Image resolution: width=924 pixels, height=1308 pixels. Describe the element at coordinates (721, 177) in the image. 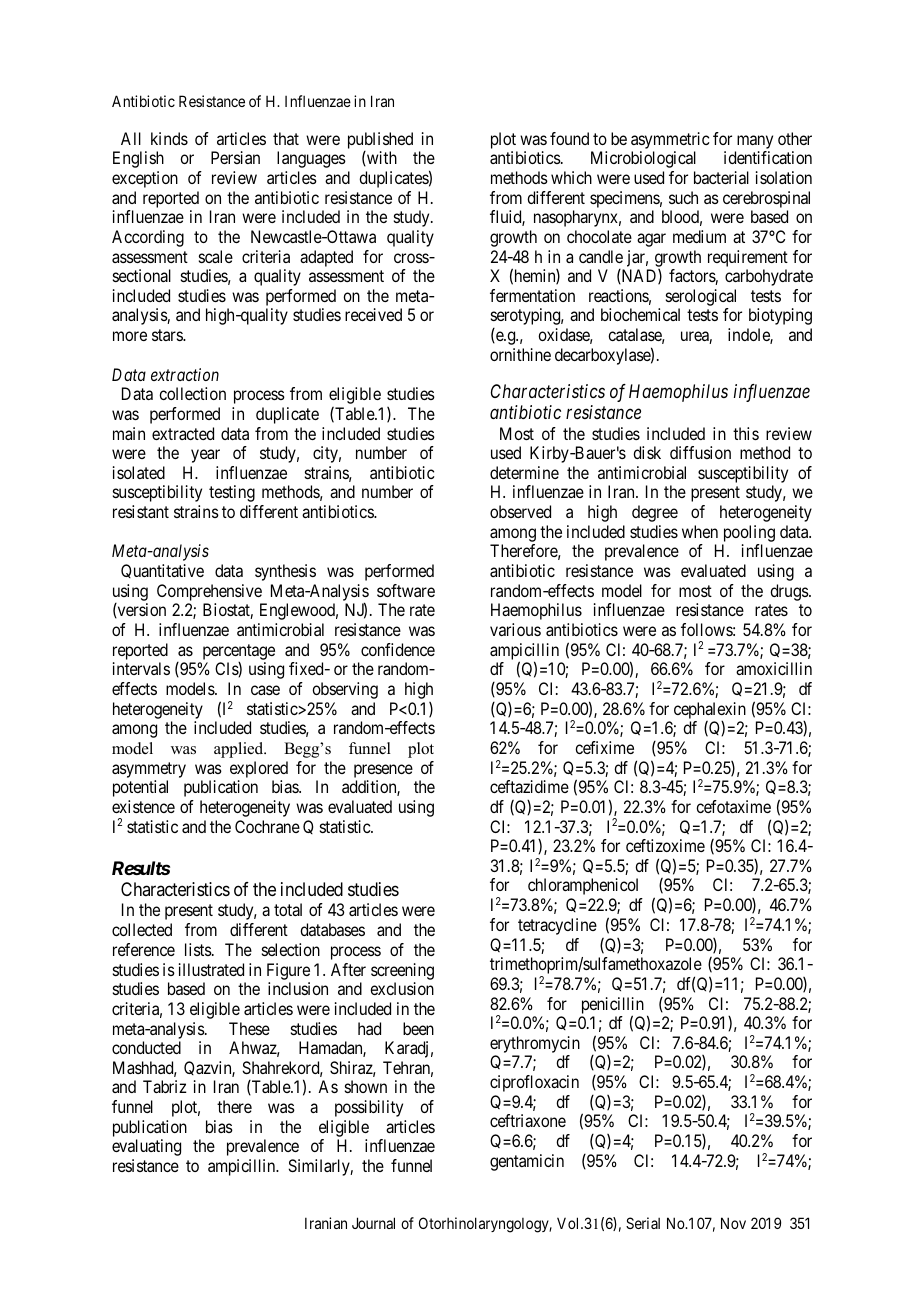

I see `bacterial` at that location.
